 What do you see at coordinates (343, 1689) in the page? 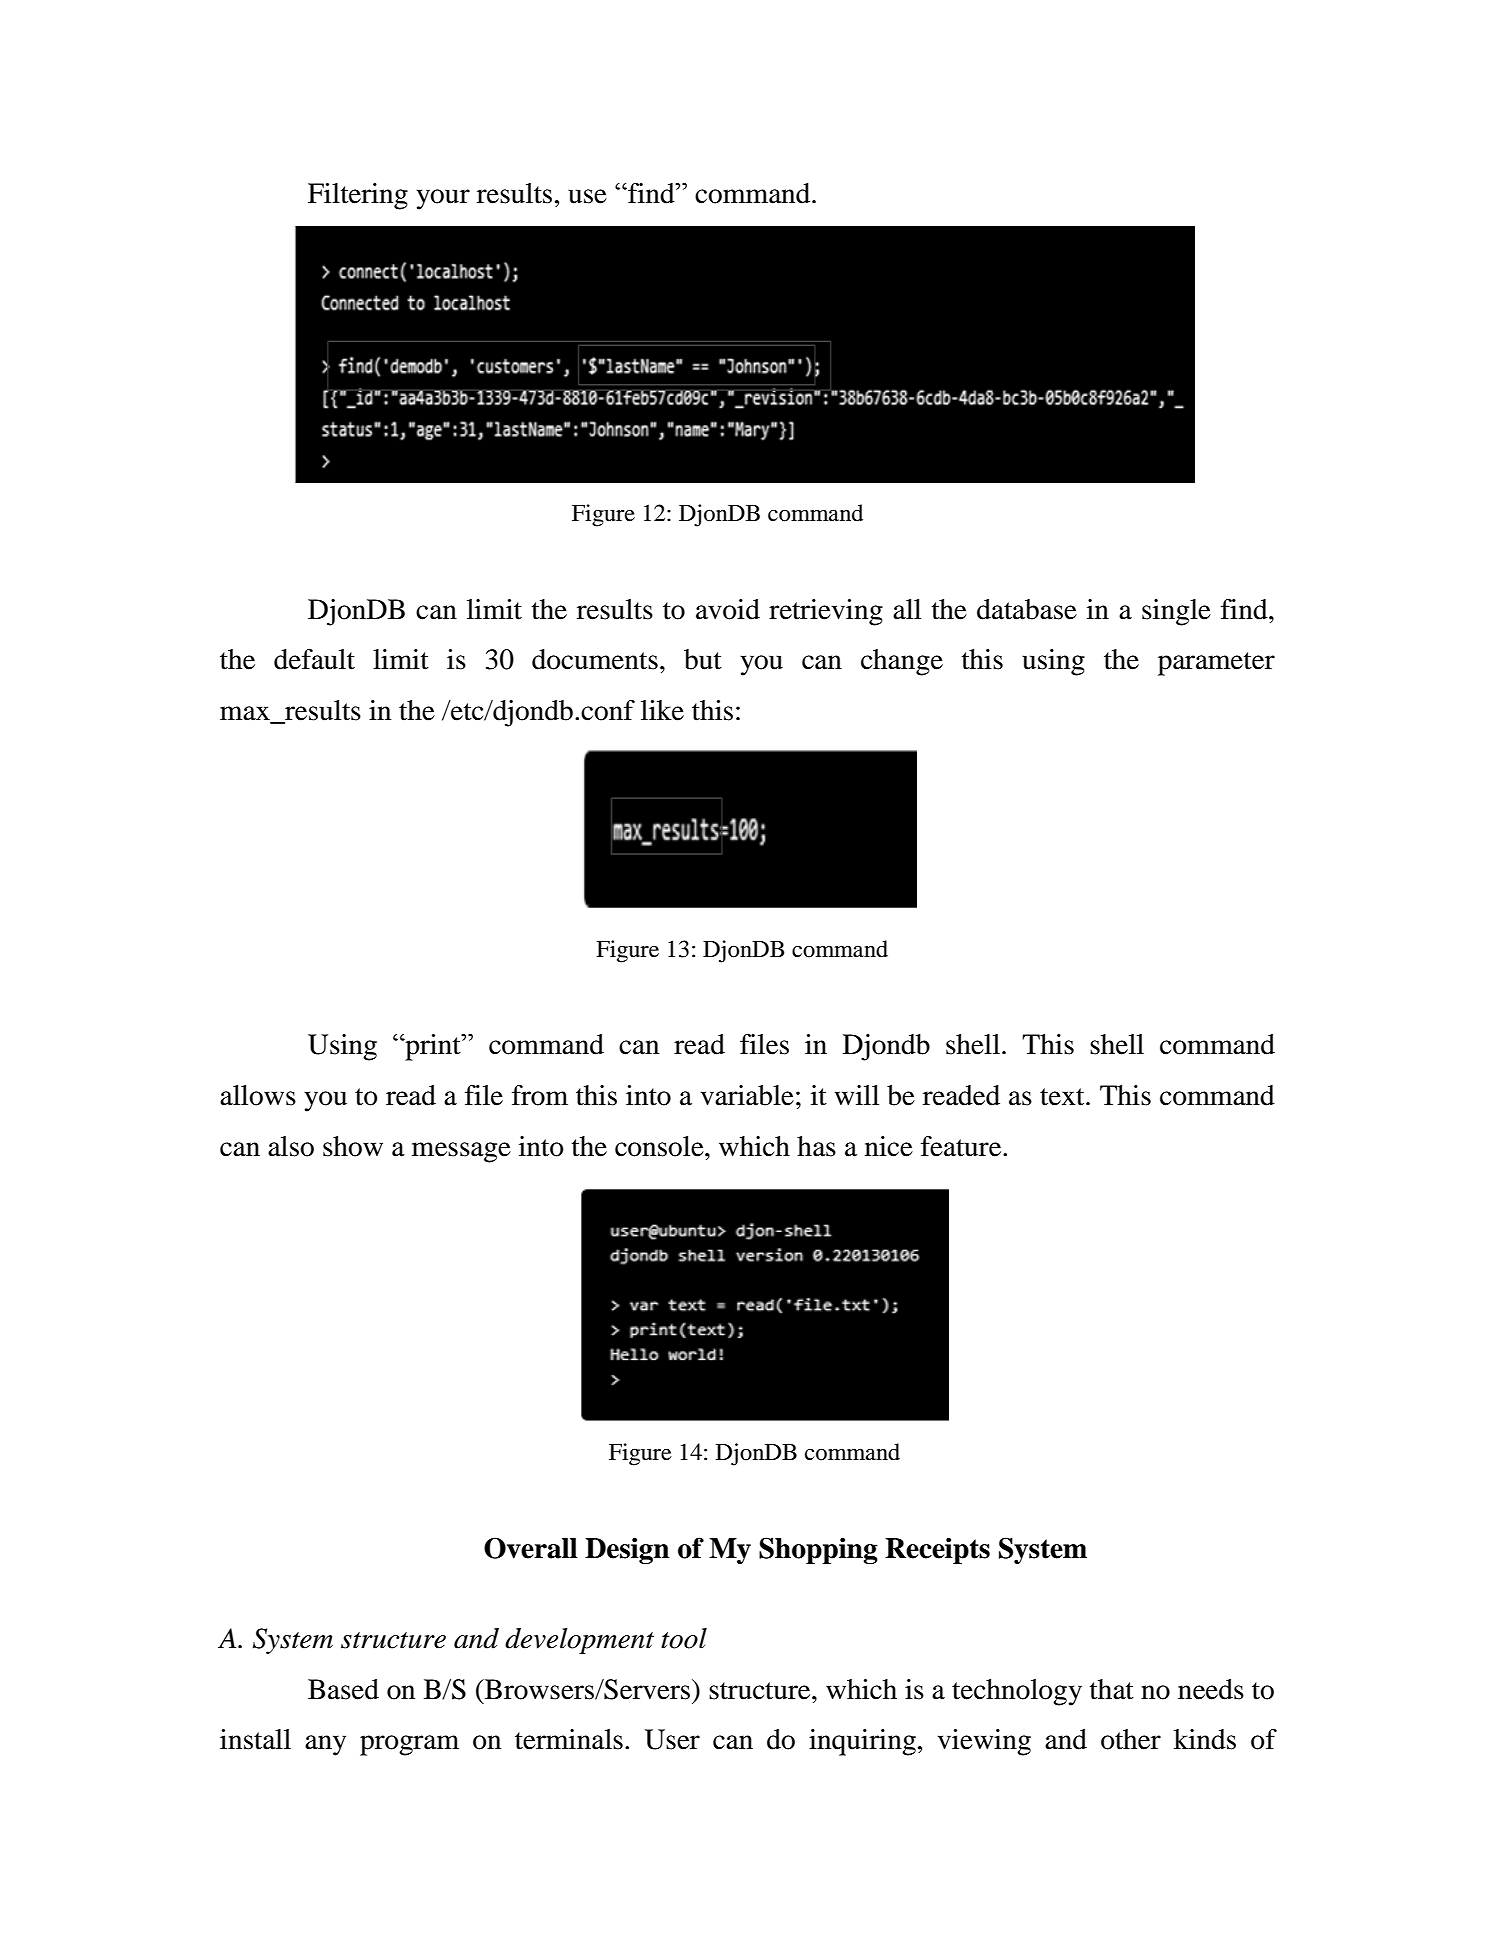
I see `Based` at bounding box center [343, 1689].
